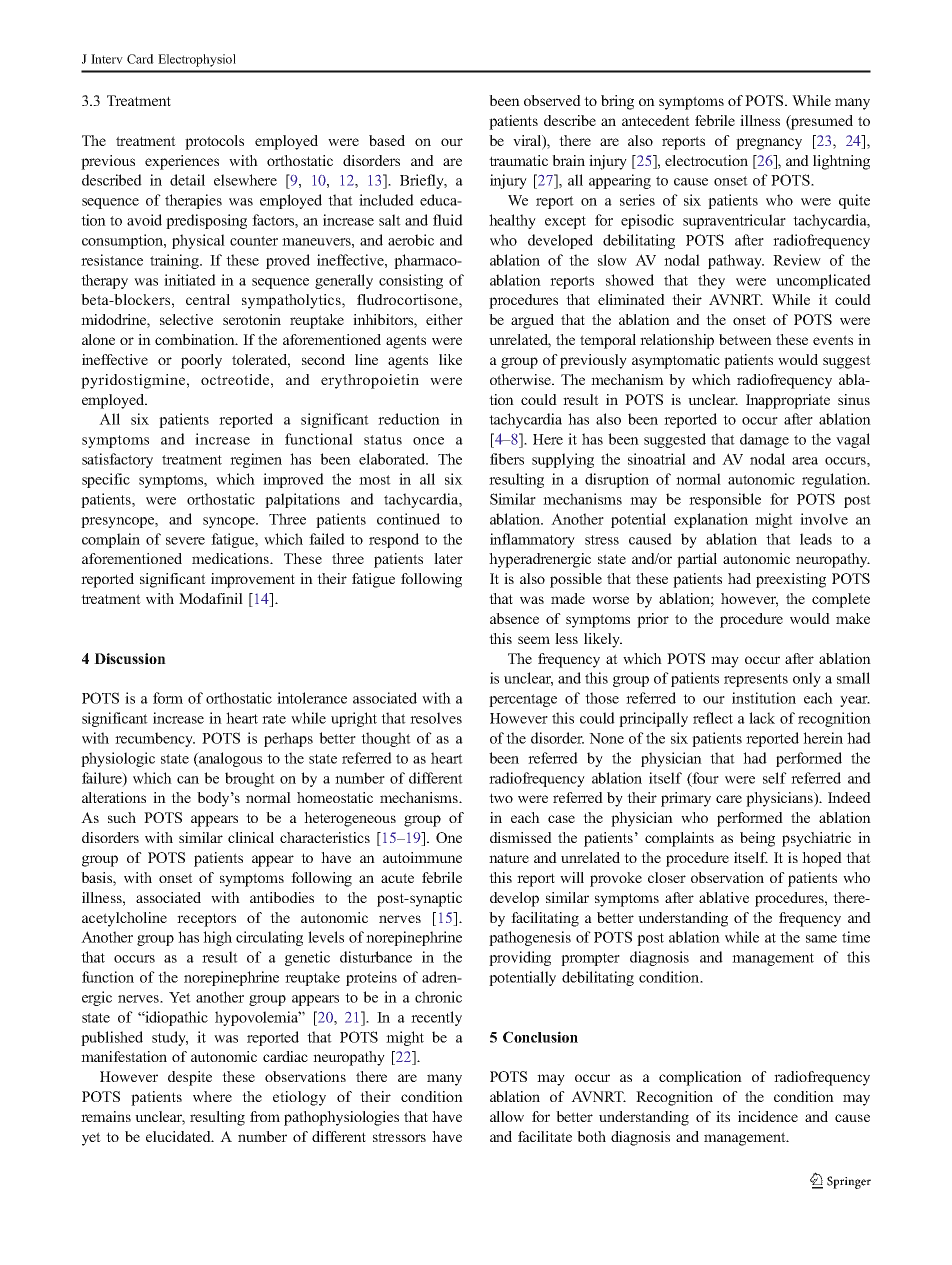  What do you see at coordinates (518, 160) in the document?
I see `traumatic` at bounding box center [518, 160].
